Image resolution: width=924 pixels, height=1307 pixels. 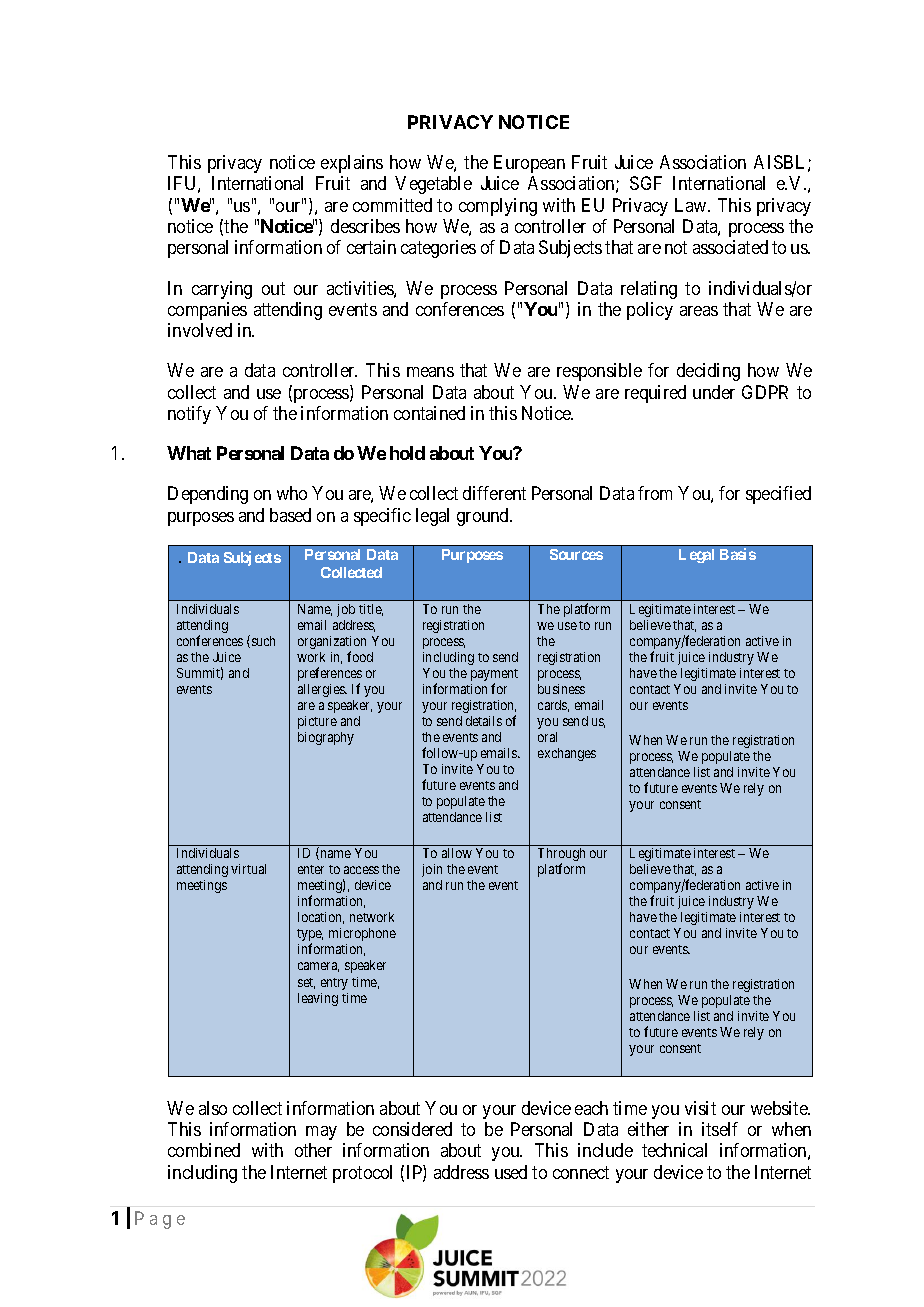 I want to click on ground, so click(x=484, y=517).
